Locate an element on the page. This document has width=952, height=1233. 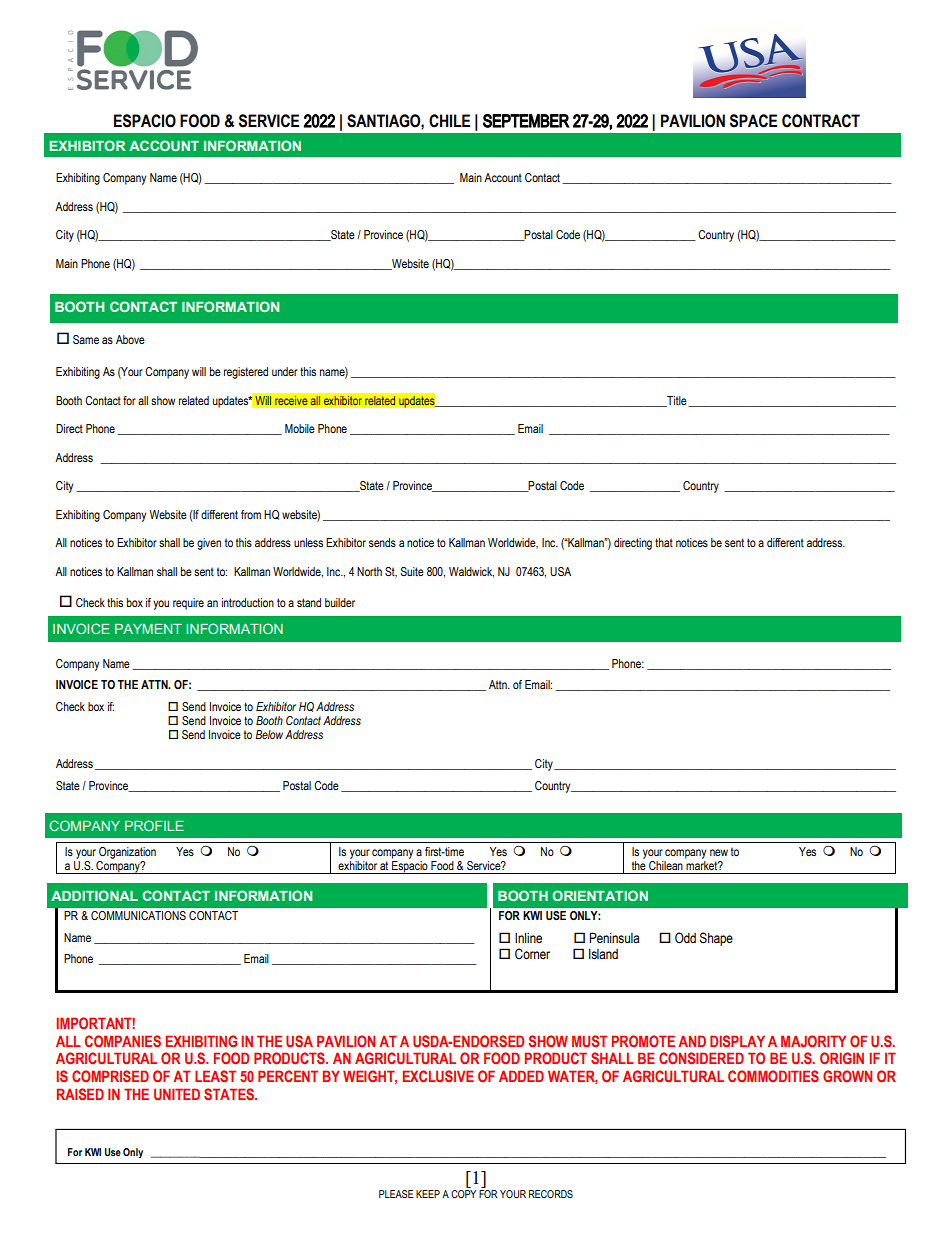
SEPTEMBER is located at coordinates (526, 121).
